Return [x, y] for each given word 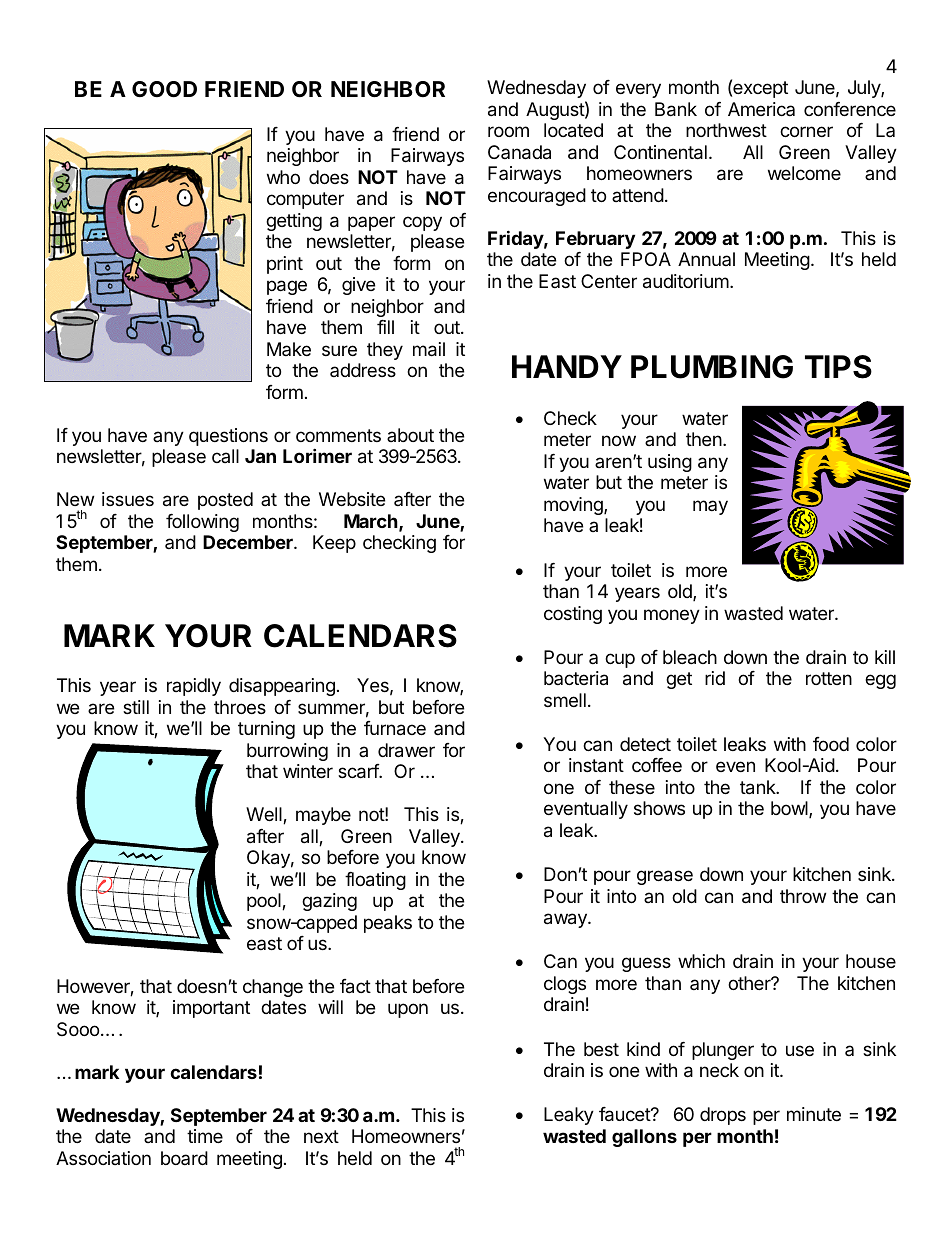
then [704, 439]
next [321, 1136]
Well [265, 815]
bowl [790, 809]
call [225, 456]
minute [814, 1114]
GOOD [164, 89]
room [508, 131]
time [205, 1136]
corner [806, 131]
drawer [406, 750]
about [410, 435]
